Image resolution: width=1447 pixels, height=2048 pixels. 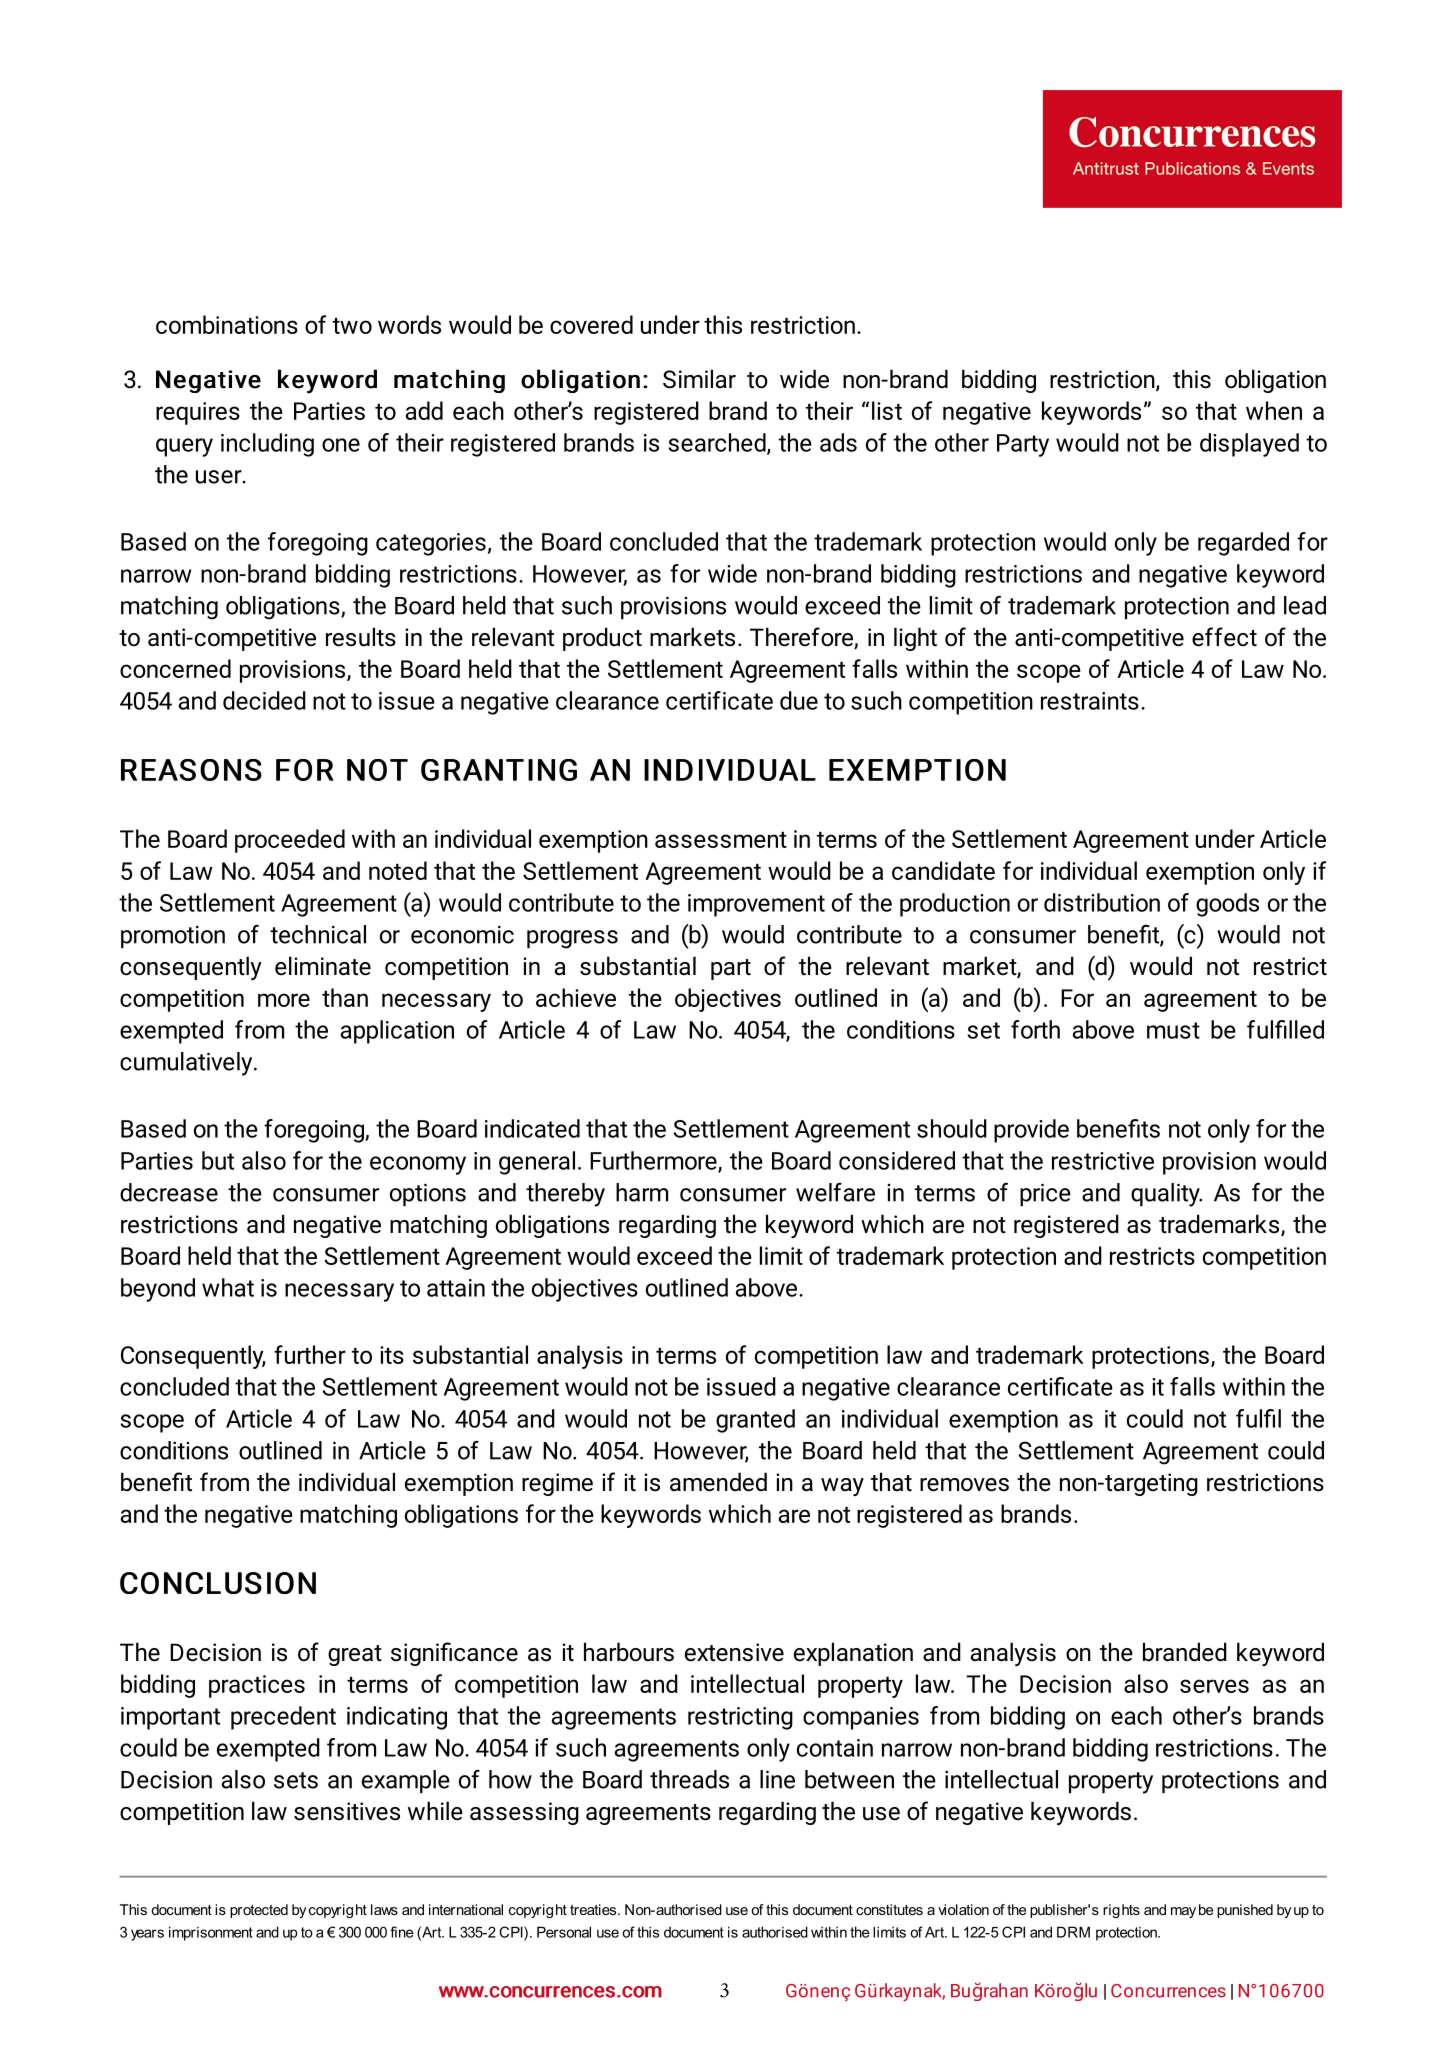 I want to click on treaties, so click(x=594, y=1909).
